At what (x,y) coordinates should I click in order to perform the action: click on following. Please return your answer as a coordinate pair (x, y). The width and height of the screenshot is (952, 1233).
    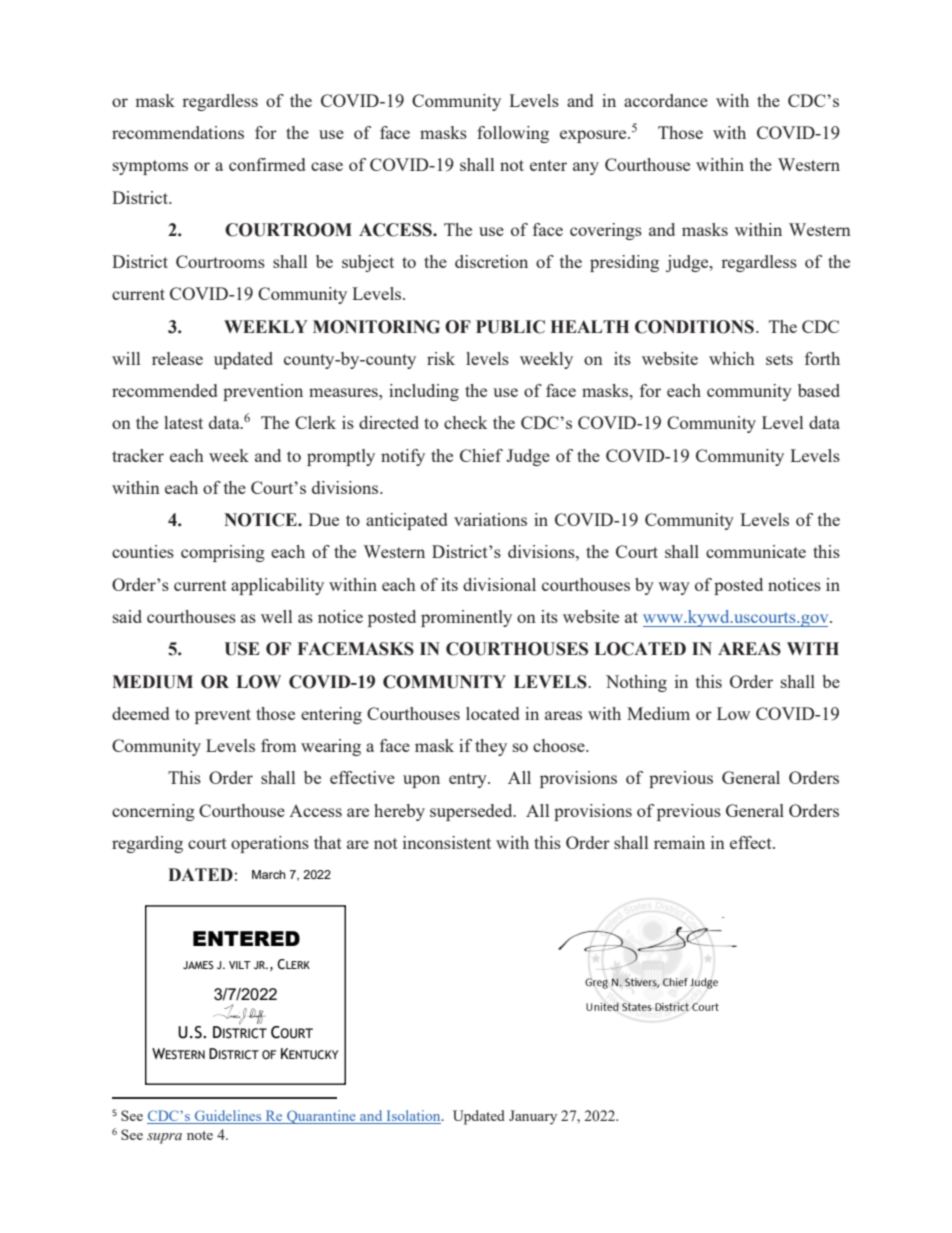
    Looking at the image, I should click on (513, 134).
